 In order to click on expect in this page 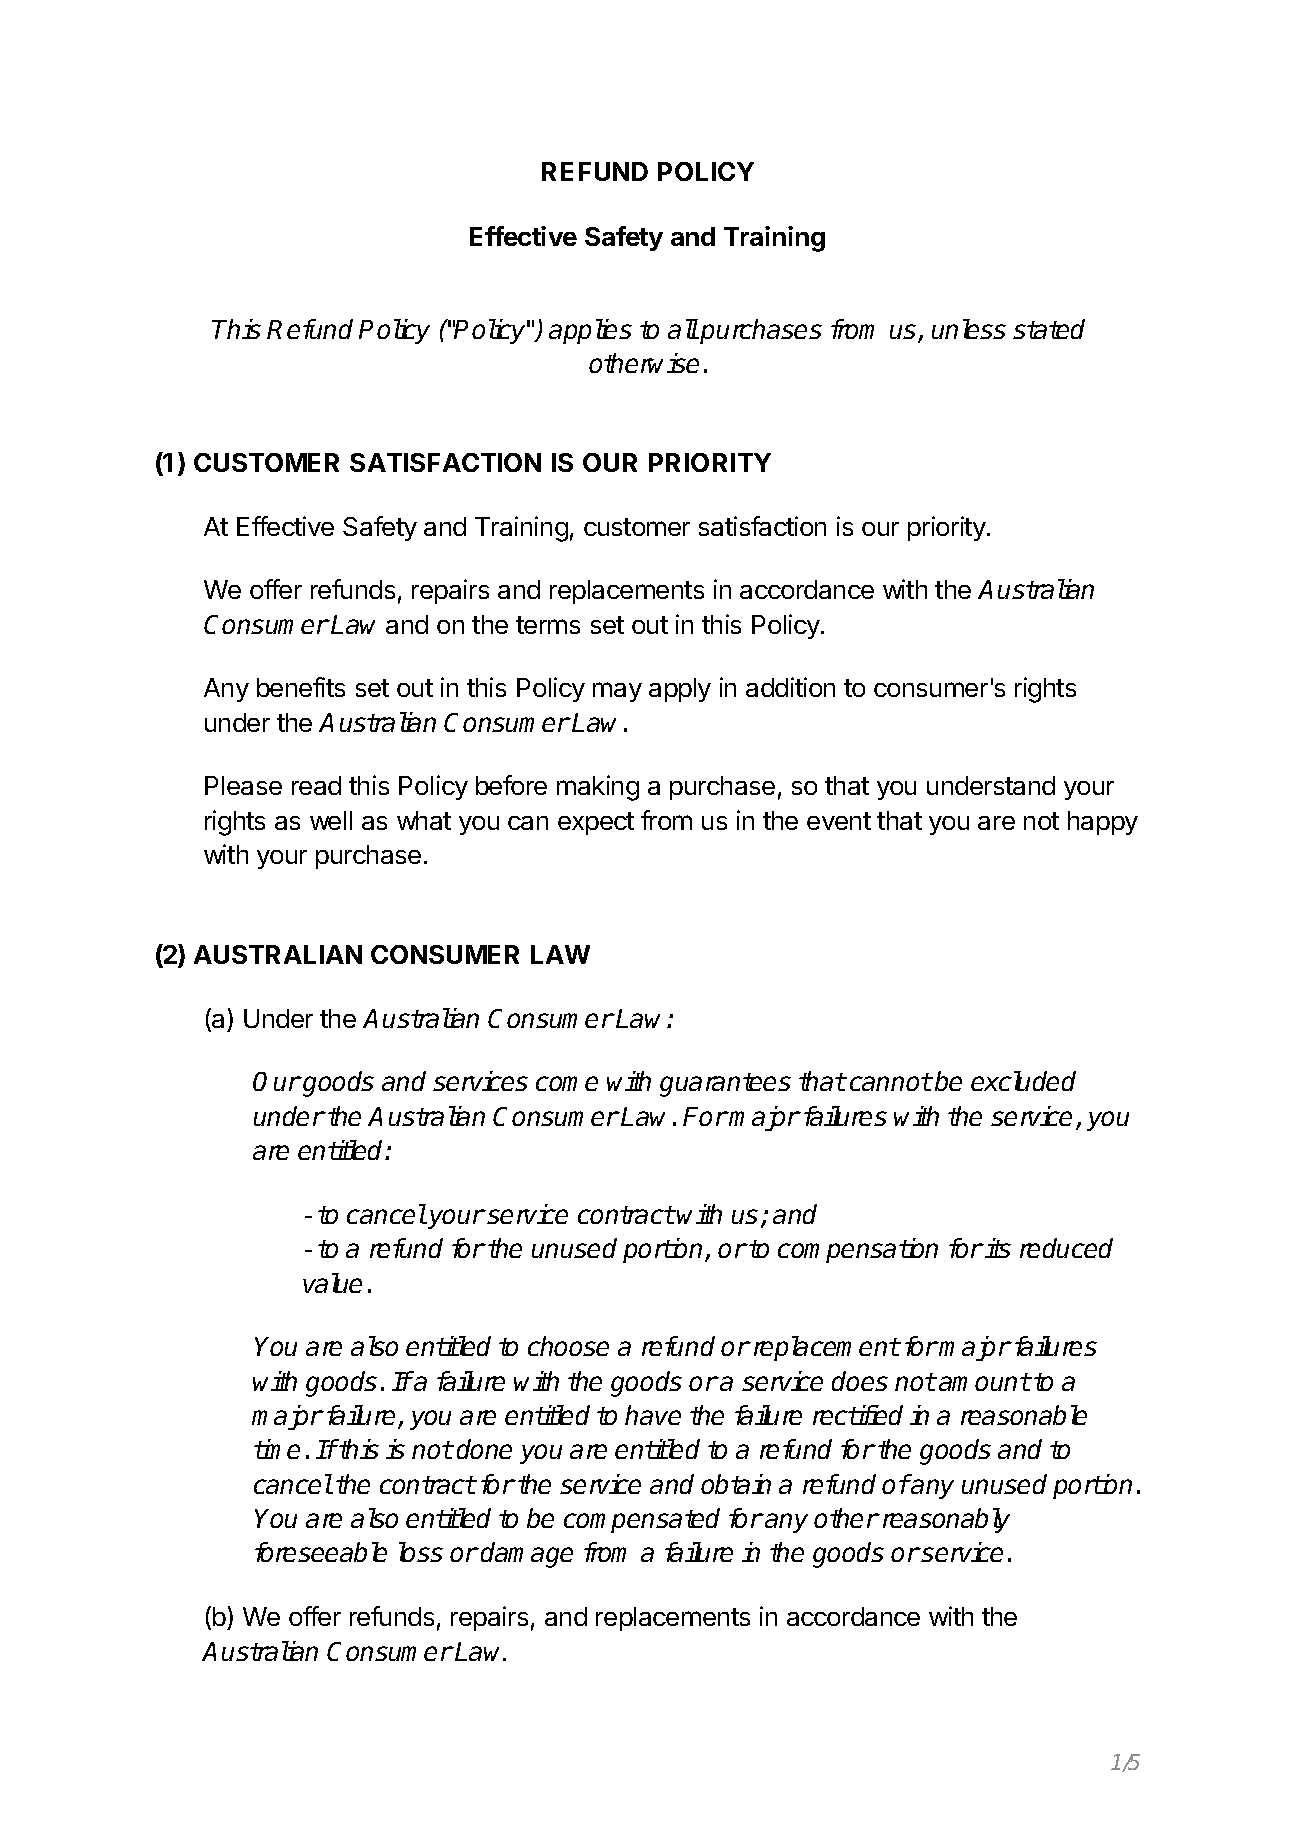, I will do `click(596, 823)`.
